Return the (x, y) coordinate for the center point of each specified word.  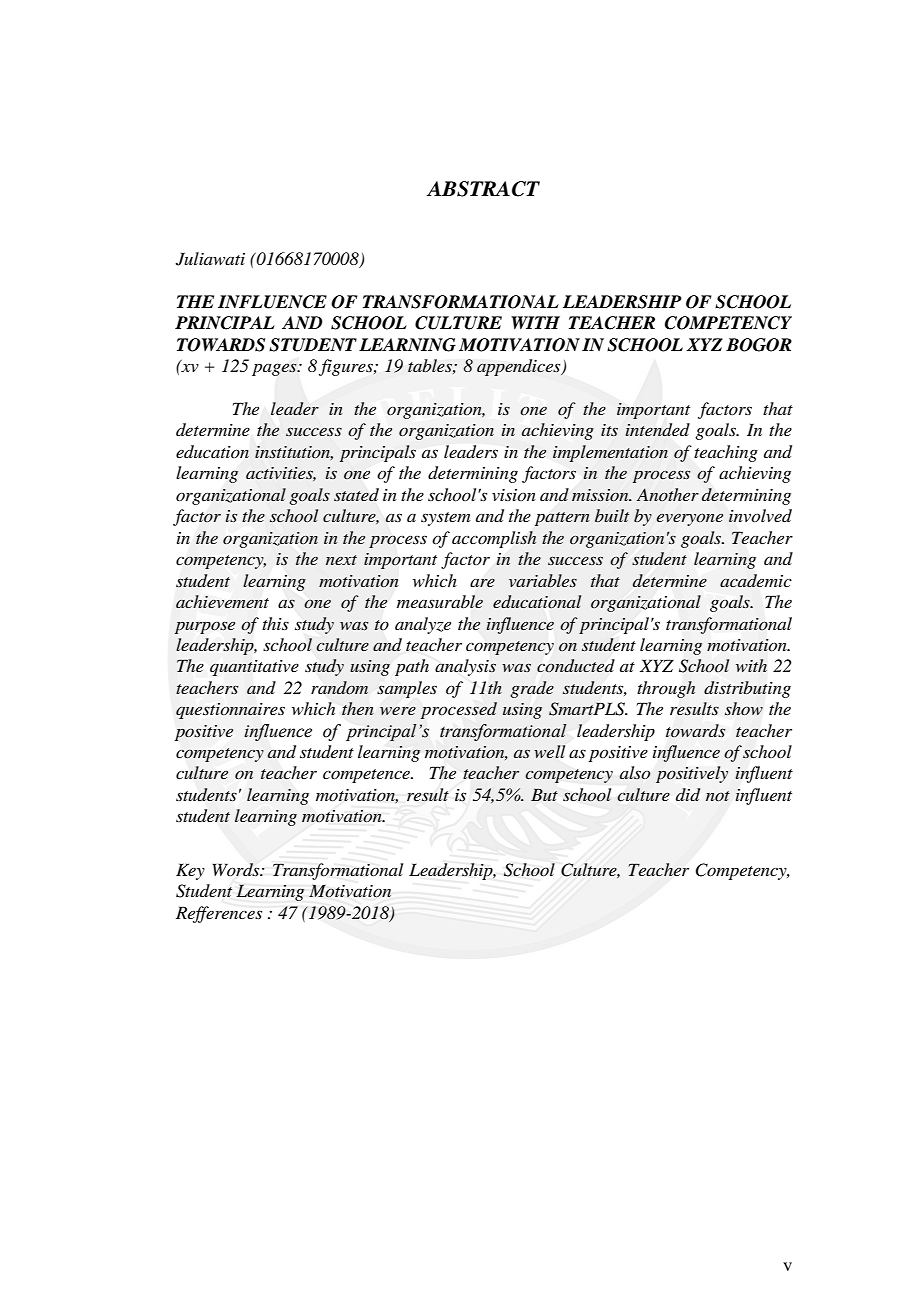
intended (658, 430)
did (688, 794)
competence (367, 776)
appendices (520, 367)
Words (237, 869)
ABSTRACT (483, 189)
